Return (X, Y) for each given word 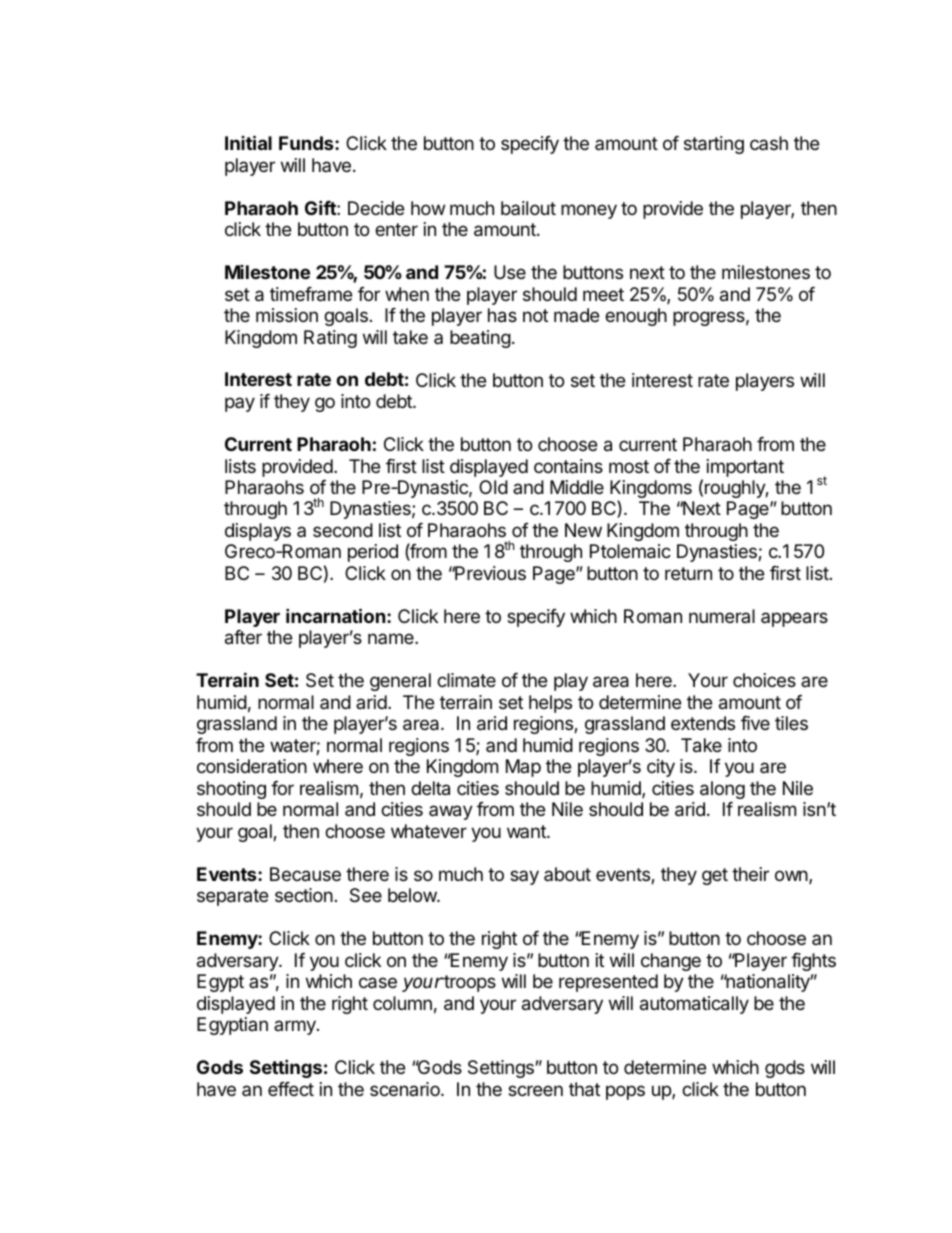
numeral (722, 616)
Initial (248, 142)
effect (291, 1089)
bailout (528, 208)
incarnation (336, 615)
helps (550, 704)
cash (769, 143)
